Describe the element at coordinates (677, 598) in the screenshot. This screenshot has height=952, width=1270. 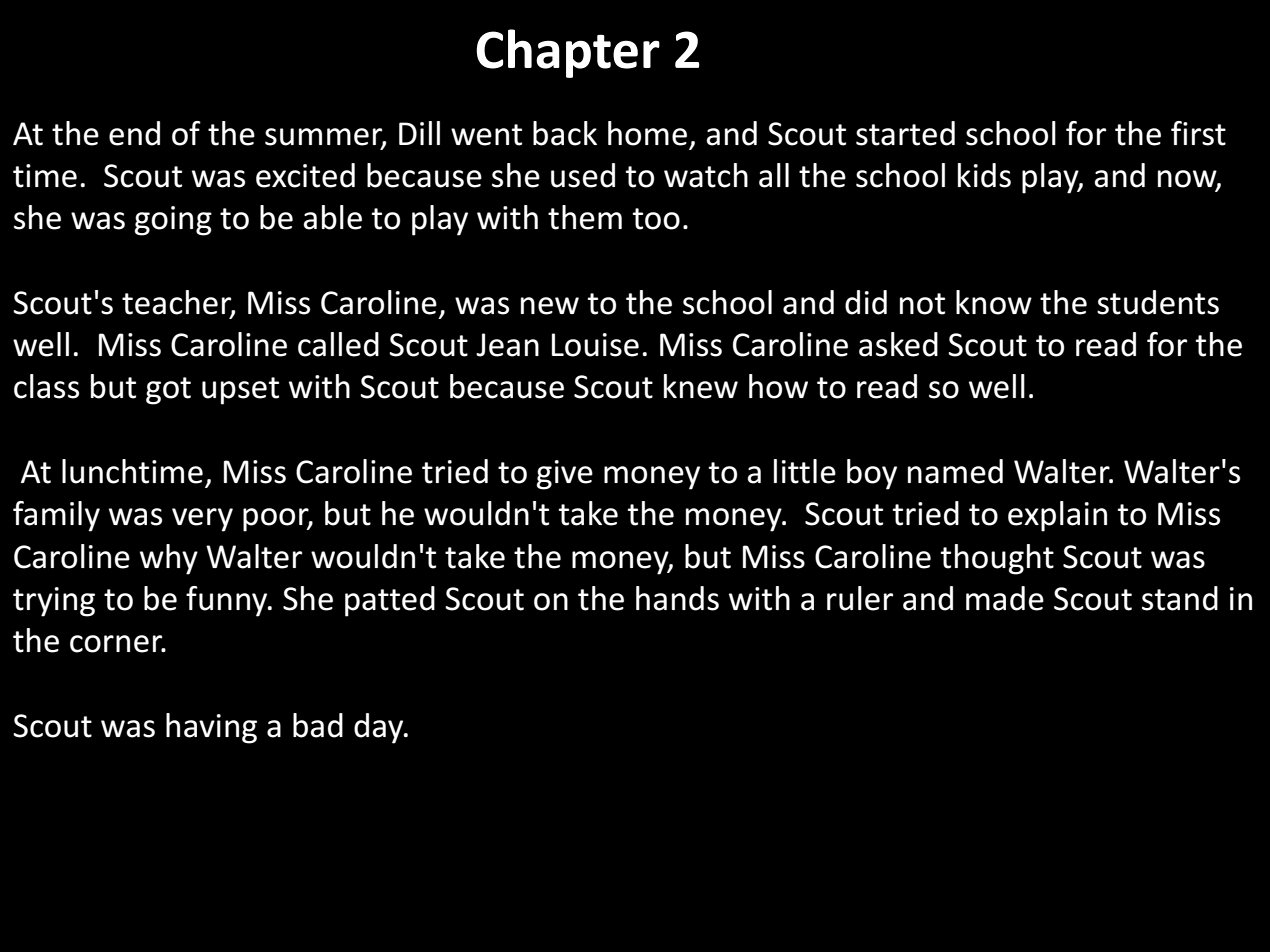
I see `hands` at that location.
